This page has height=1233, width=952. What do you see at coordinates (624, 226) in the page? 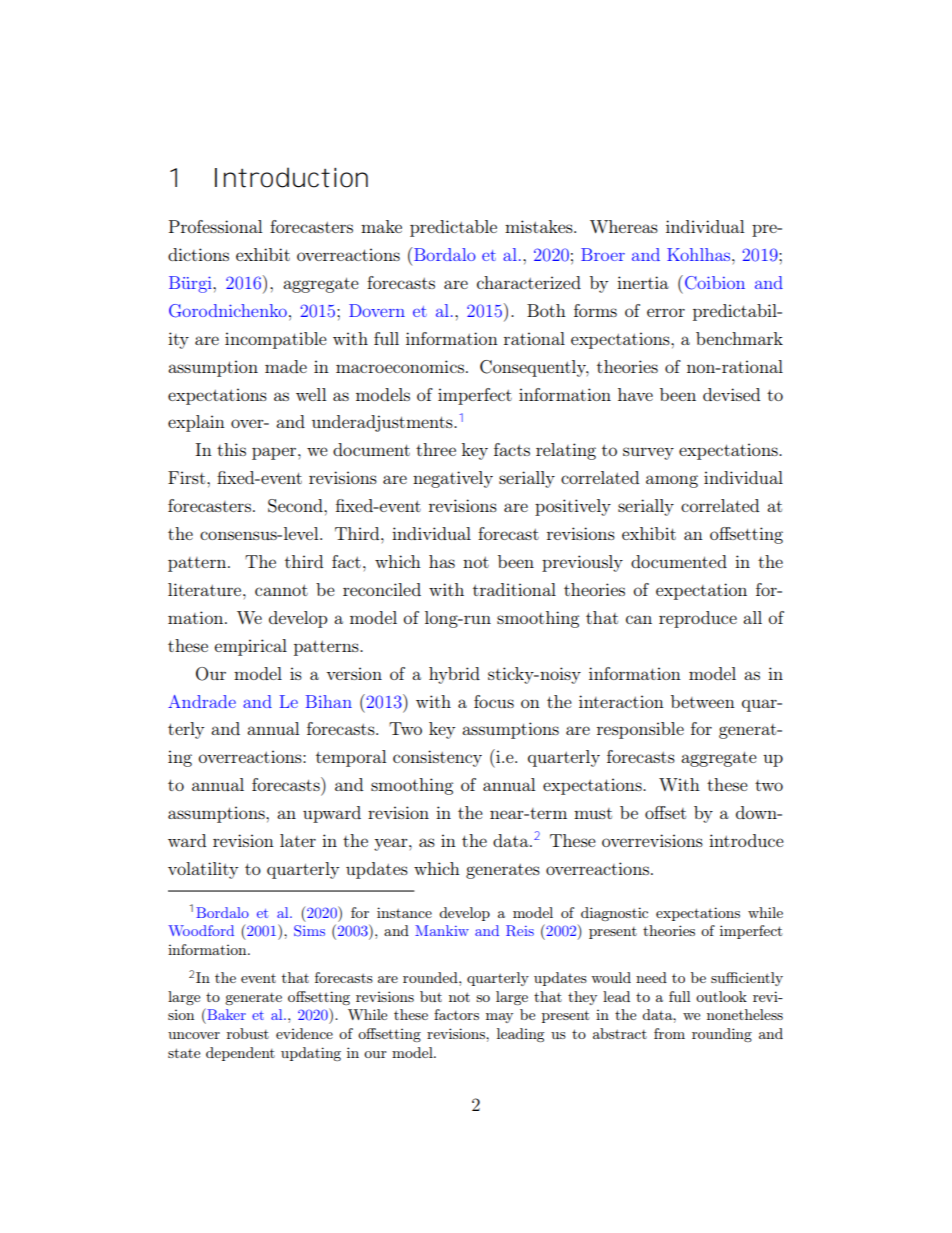
I see `Whereas` at bounding box center [624, 226].
